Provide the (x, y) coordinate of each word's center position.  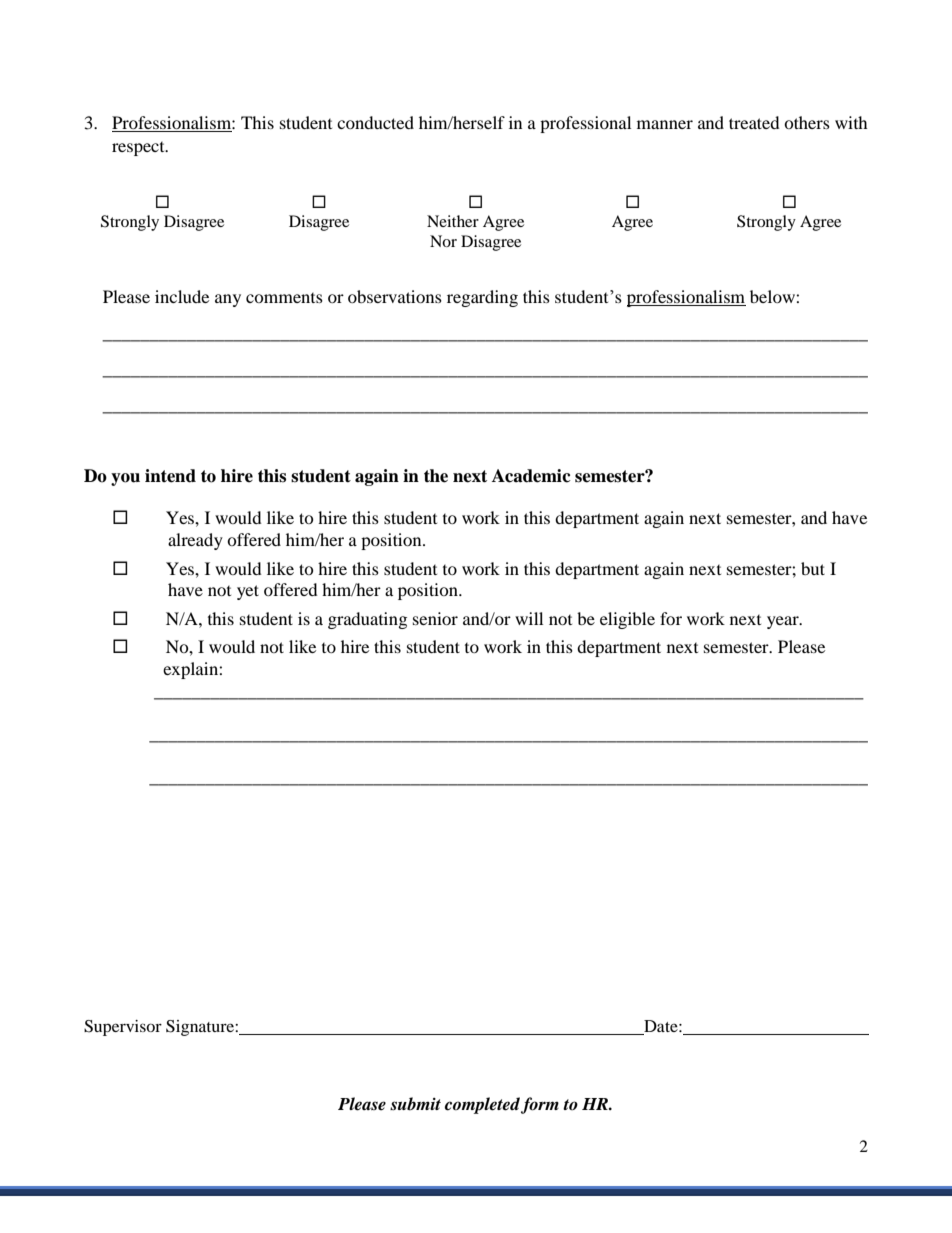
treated (754, 122)
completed (482, 1105)
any (228, 300)
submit (415, 1104)
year (784, 622)
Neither (453, 221)
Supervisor (123, 1028)
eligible (627, 620)
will (529, 618)
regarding (482, 298)
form (540, 1105)
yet (248, 592)
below (773, 296)
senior (435, 618)
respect (139, 149)
